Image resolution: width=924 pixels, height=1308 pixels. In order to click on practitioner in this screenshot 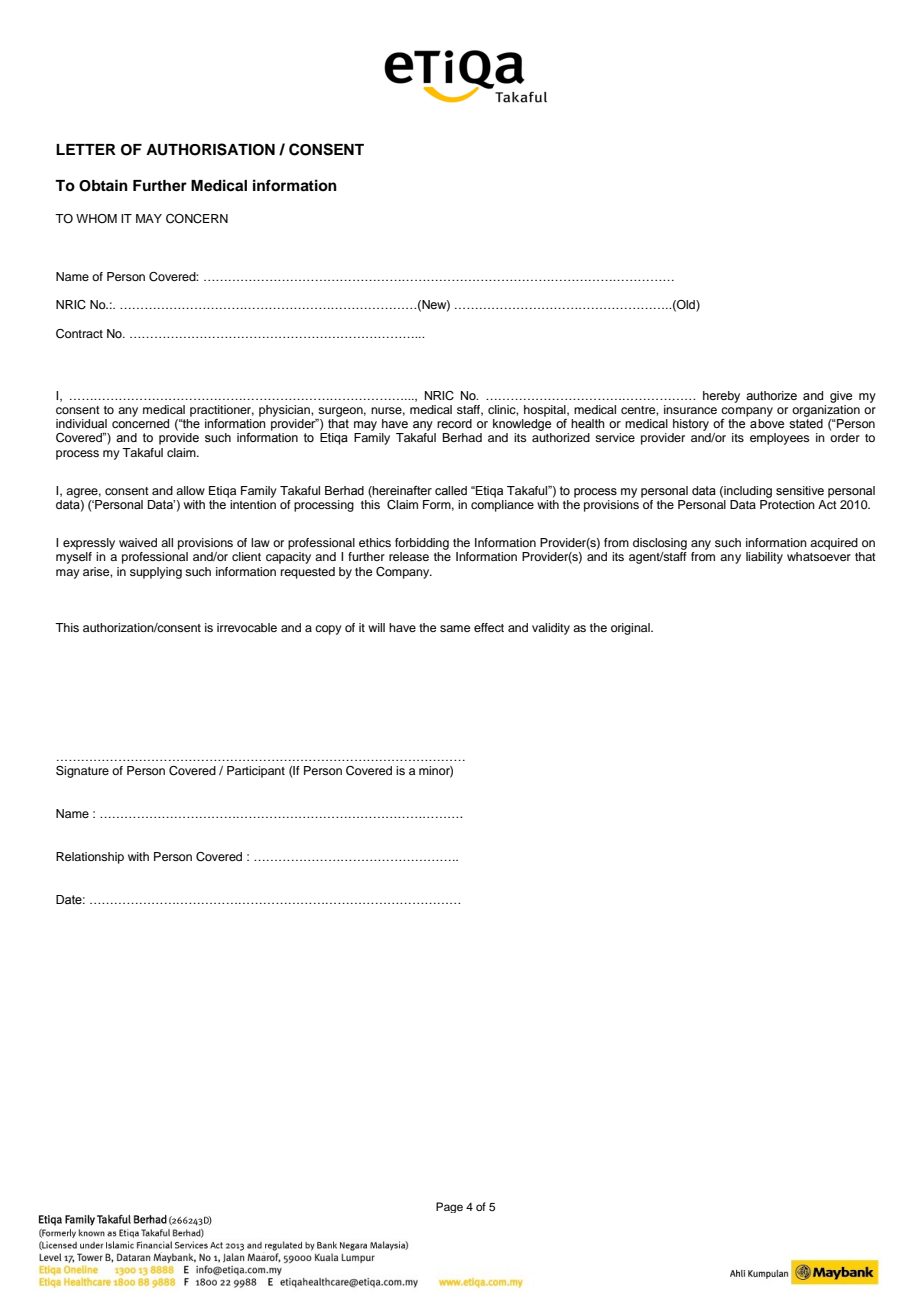, I will do `click(222, 411)`.
